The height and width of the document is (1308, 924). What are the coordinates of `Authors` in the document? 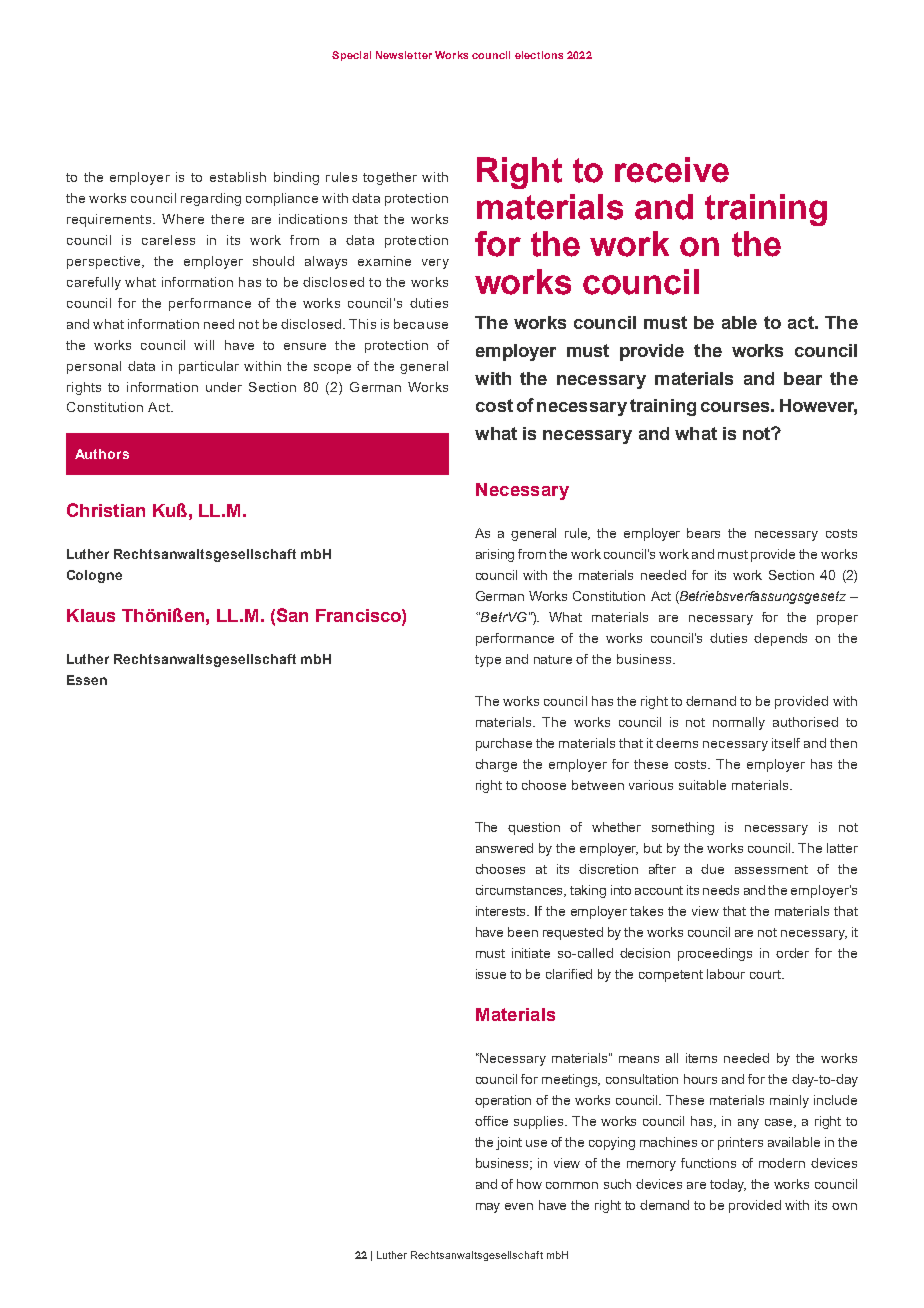 It's located at (102, 454).
